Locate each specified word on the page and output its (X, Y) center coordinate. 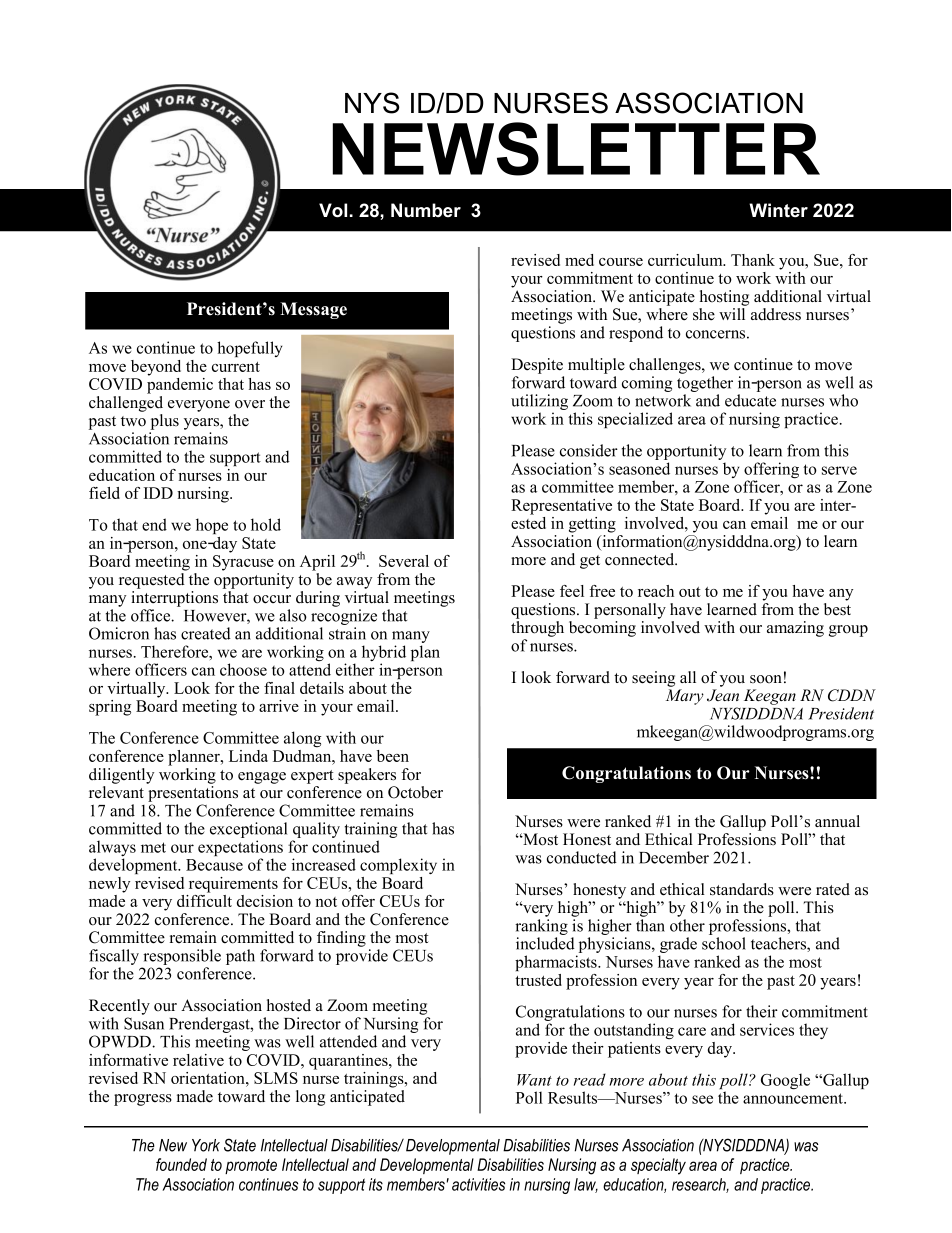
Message (313, 310)
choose (243, 669)
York (206, 1145)
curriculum (686, 260)
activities (478, 1184)
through (537, 629)
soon (766, 679)
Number (426, 210)
